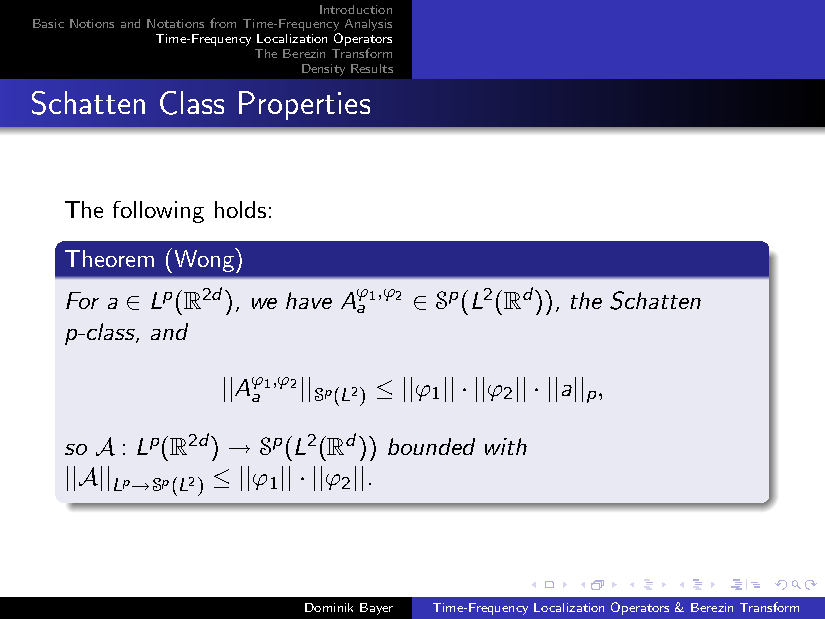 The width and height of the screenshot is (825, 619). I want to click on Results, so click(372, 68).
